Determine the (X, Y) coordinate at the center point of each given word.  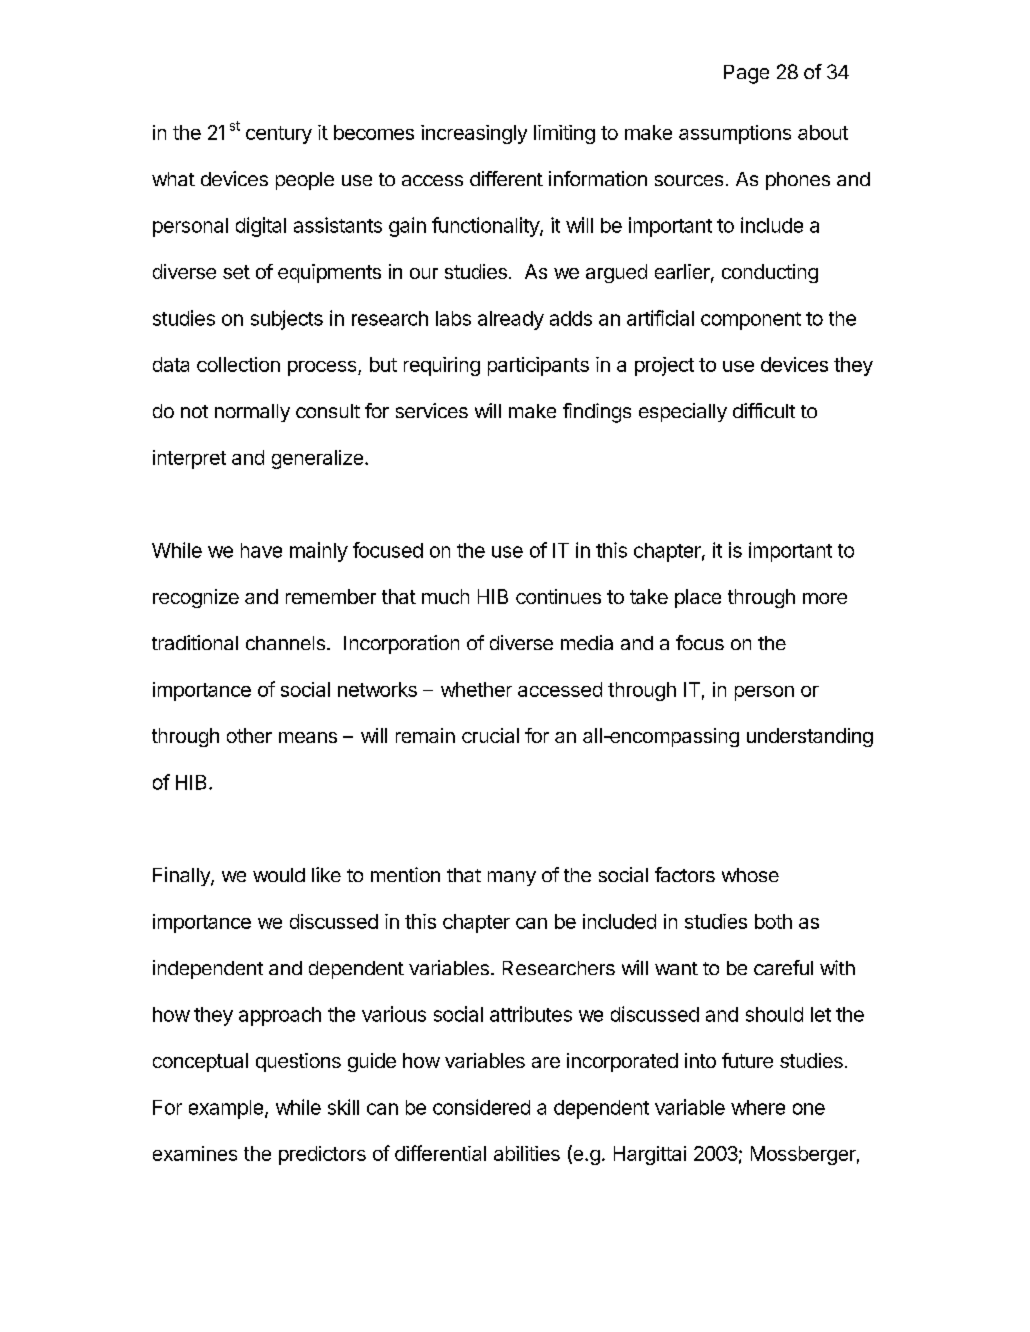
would (279, 875)
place (698, 598)
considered (481, 1107)
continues (558, 596)
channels (285, 643)
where (758, 1107)
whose (750, 875)
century (279, 135)
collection (238, 364)
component (751, 321)
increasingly (474, 134)
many (512, 878)
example (226, 1109)
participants (538, 366)
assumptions (735, 134)
